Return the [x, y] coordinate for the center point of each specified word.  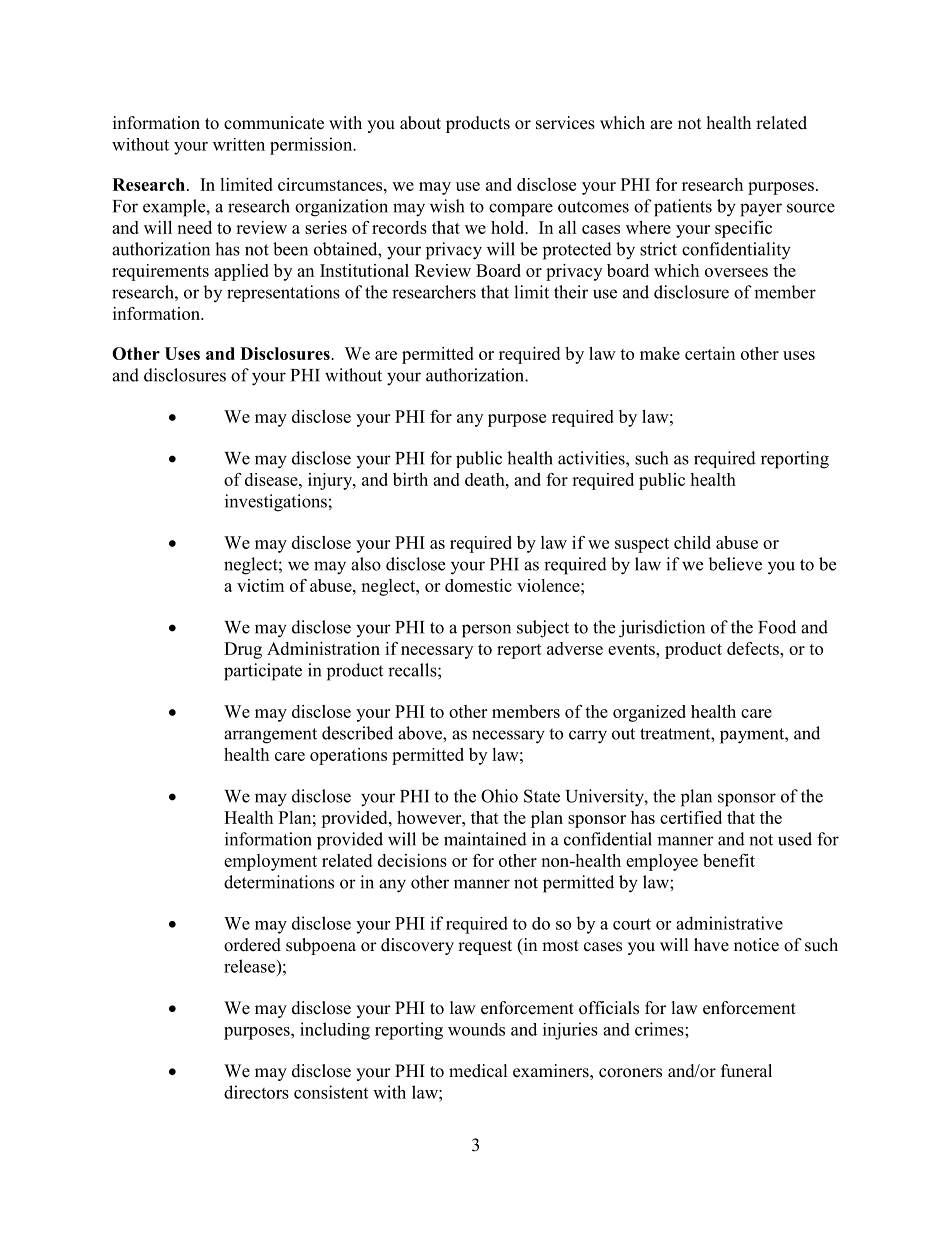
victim [260, 585]
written [239, 144]
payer [761, 210]
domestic [478, 585]
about [420, 123]
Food [777, 627]
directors [256, 1092]
